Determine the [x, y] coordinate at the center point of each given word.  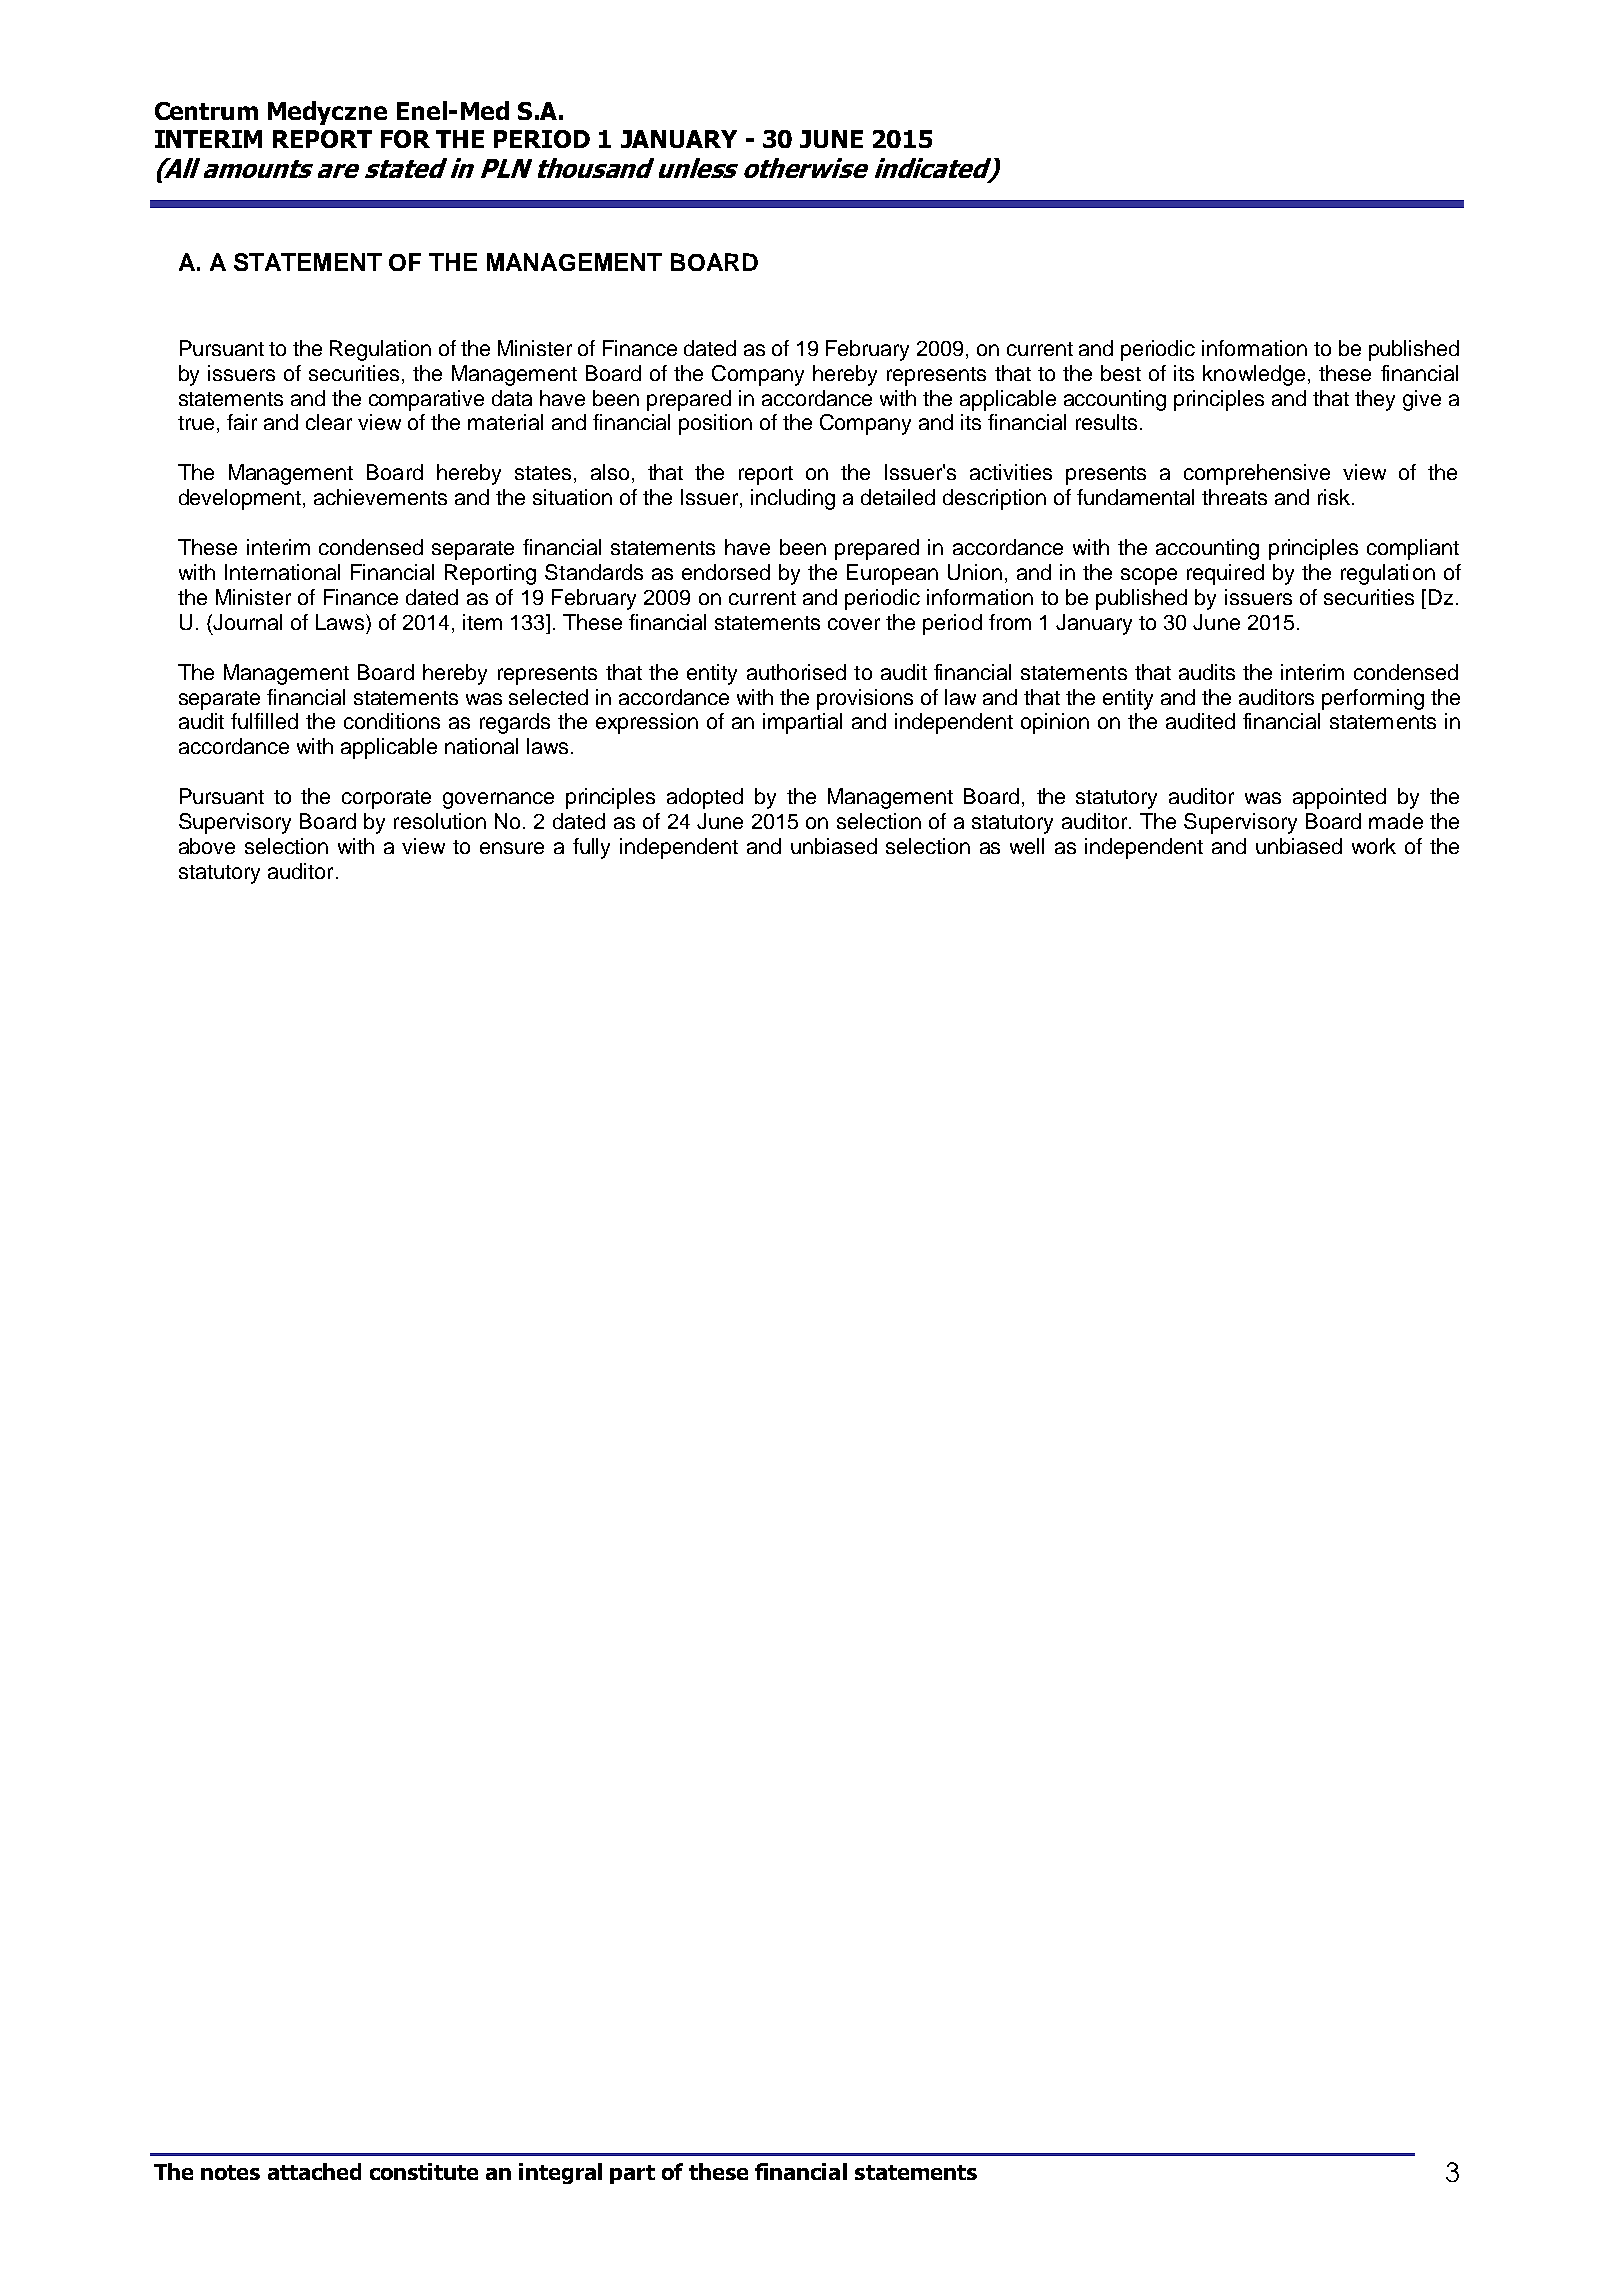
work [1374, 846]
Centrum [206, 111]
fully [591, 848]
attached [314, 2171]
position [715, 424]
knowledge [1254, 375]
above [207, 846]
